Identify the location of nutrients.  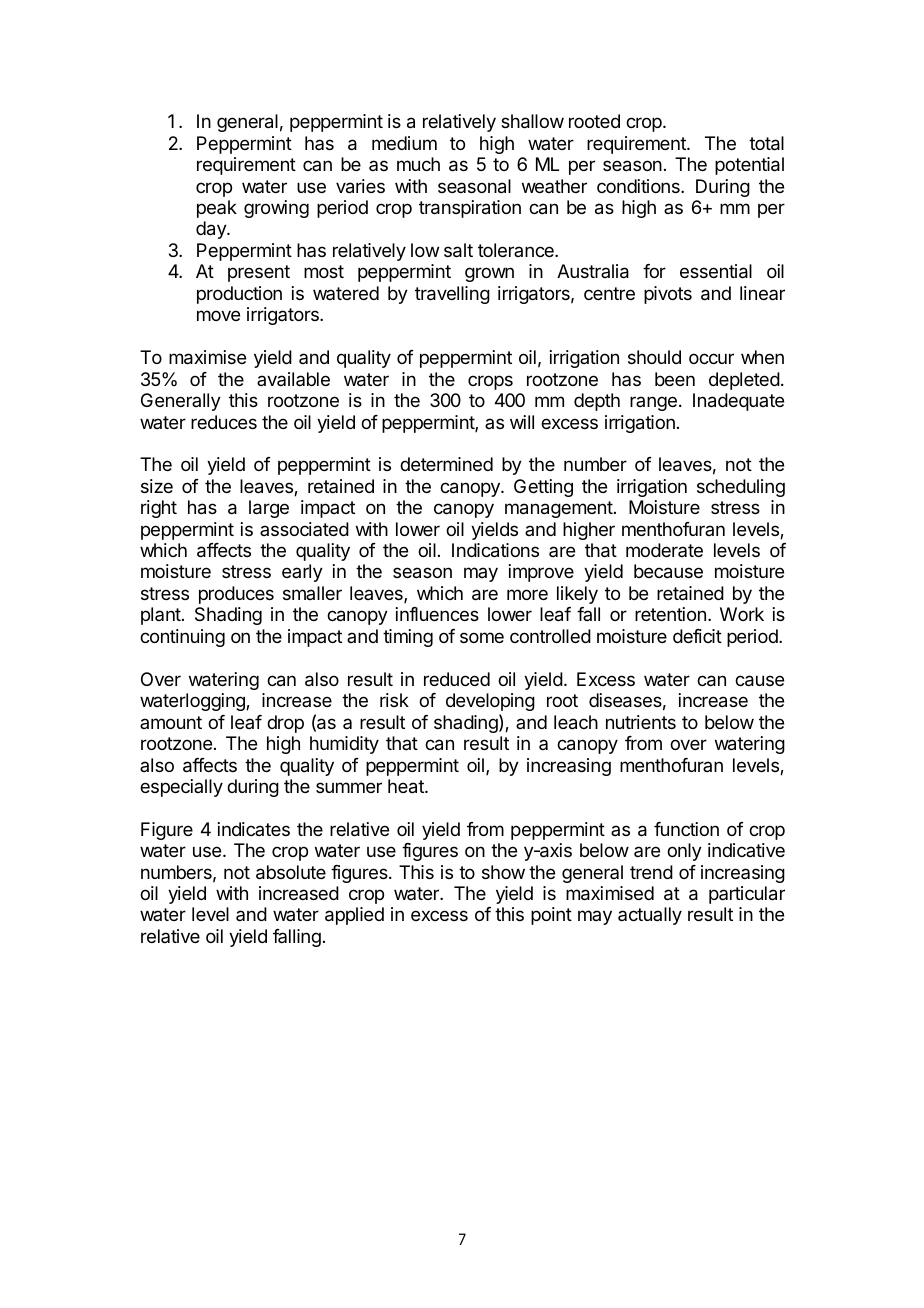
(641, 722).
